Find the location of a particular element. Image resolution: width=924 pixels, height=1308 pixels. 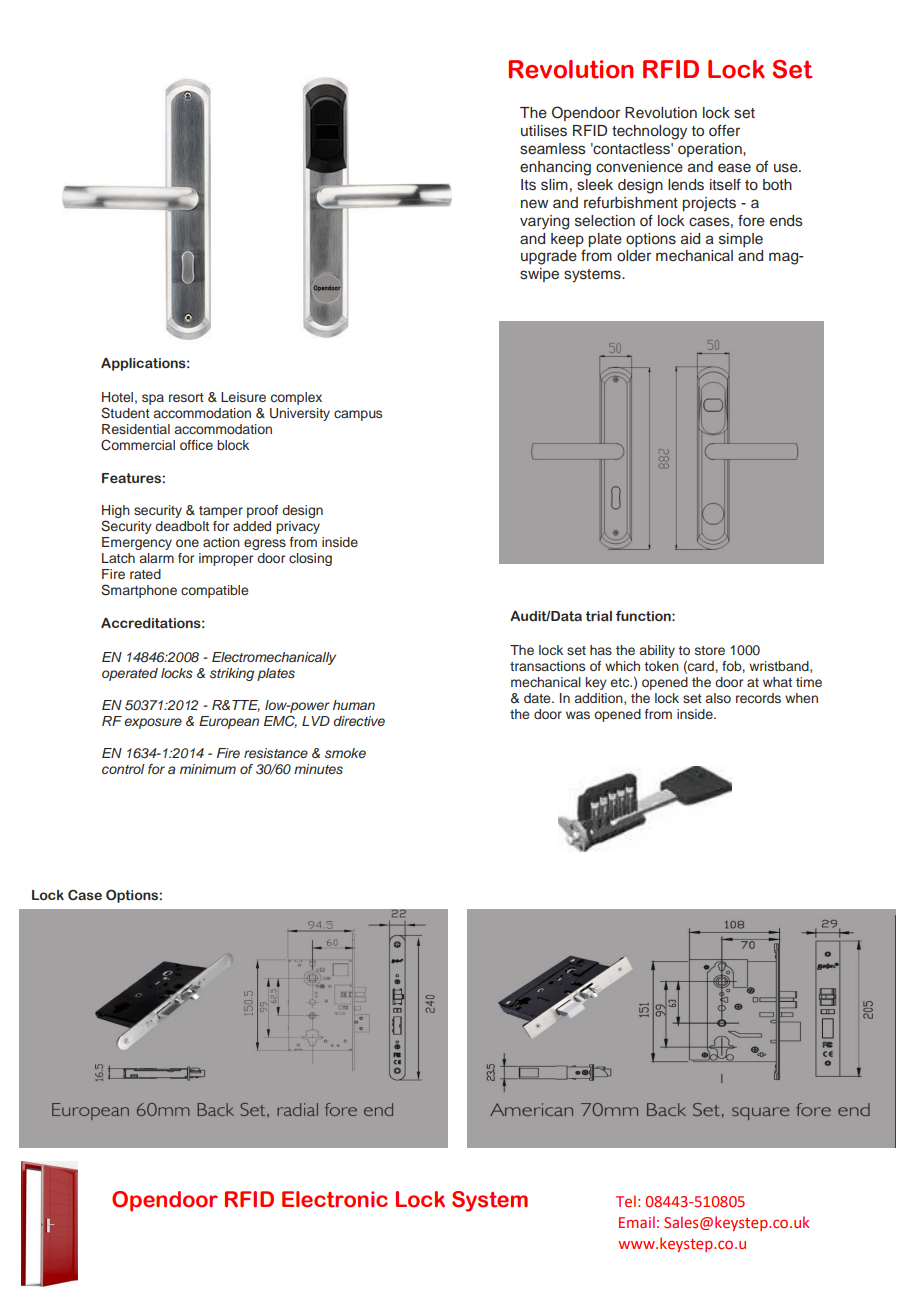

minutes is located at coordinates (318, 769).
